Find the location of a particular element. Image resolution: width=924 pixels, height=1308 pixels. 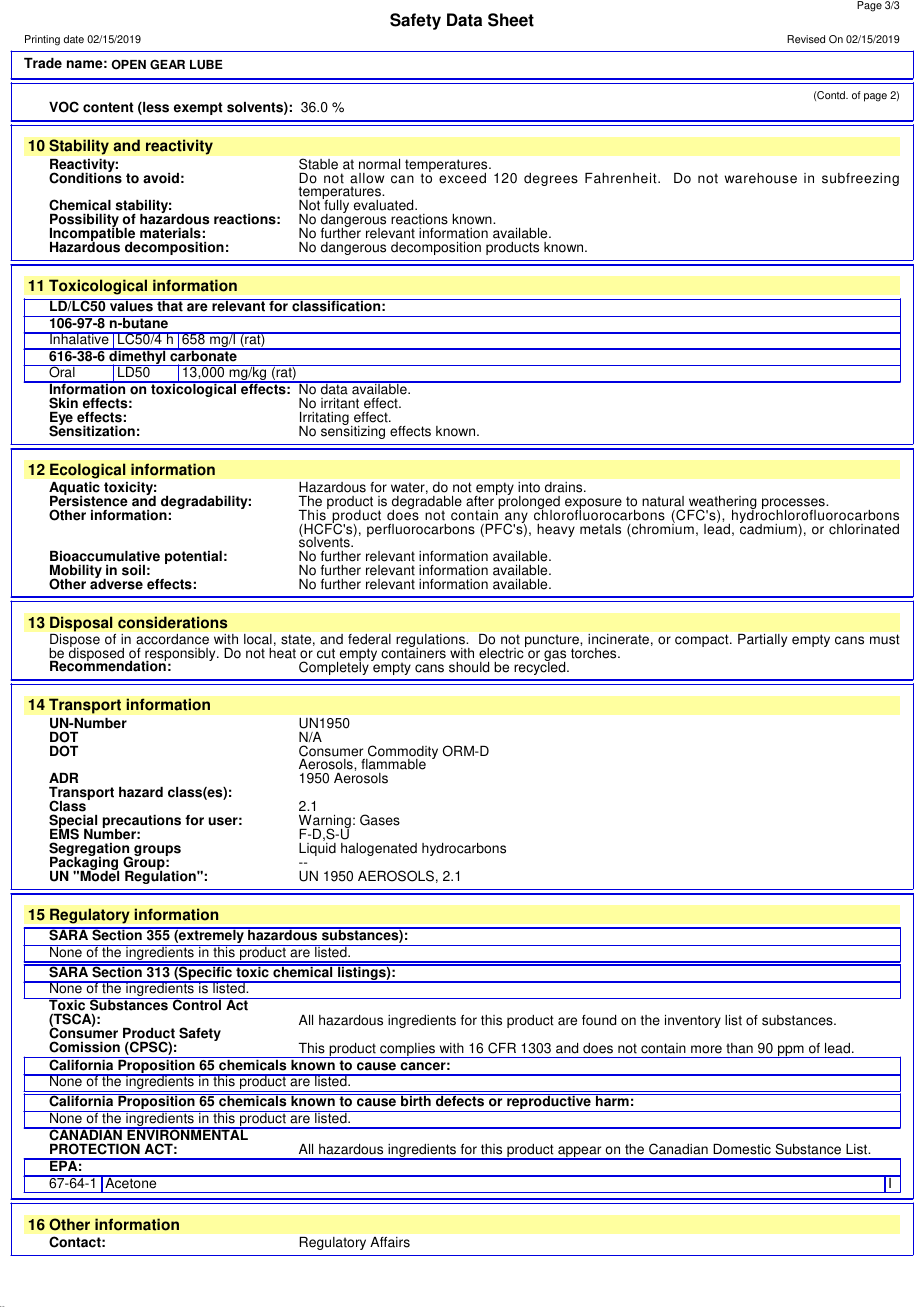

electric is located at coordinates (502, 652).
